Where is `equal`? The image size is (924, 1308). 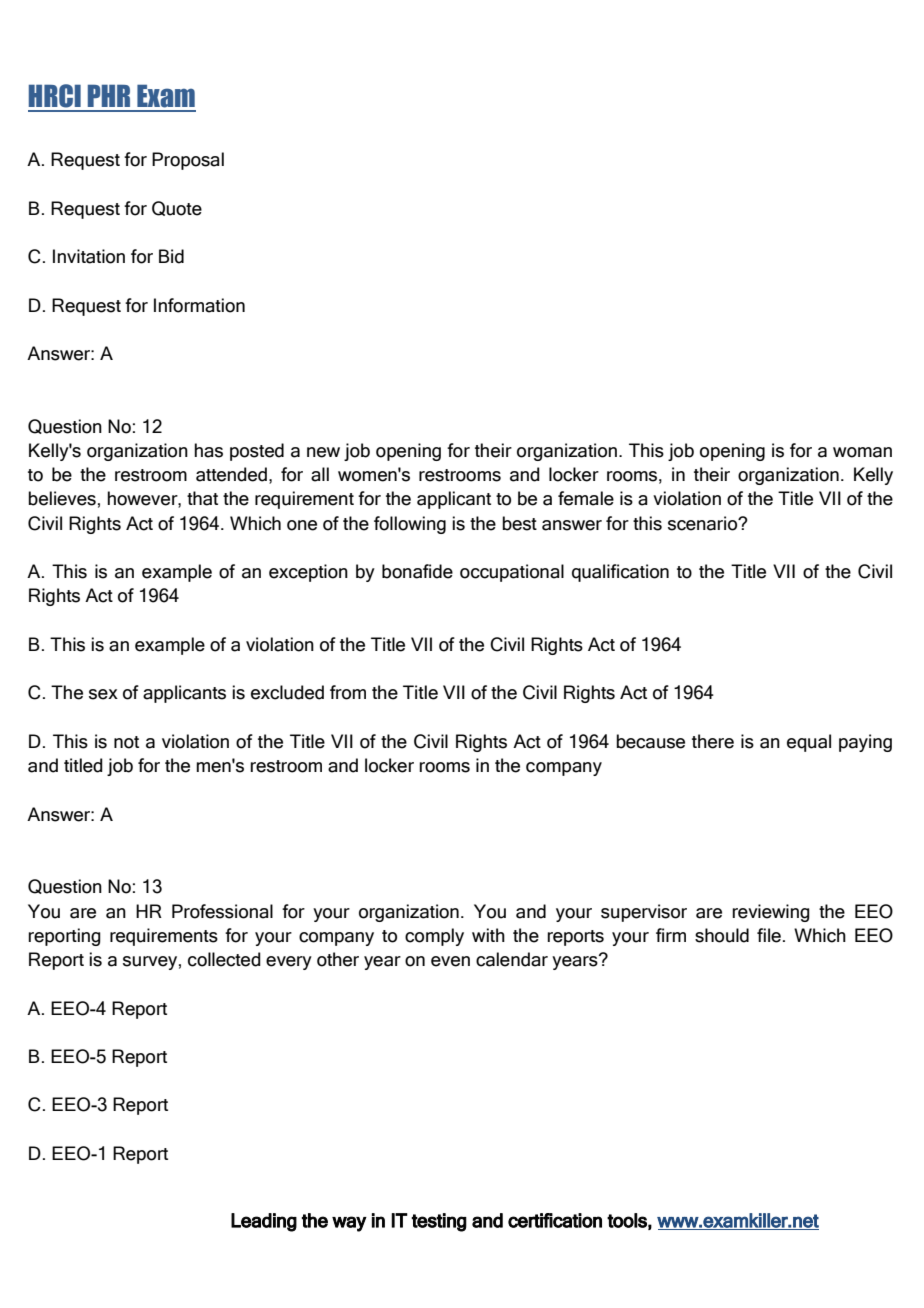
equal is located at coordinates (809, 743).
